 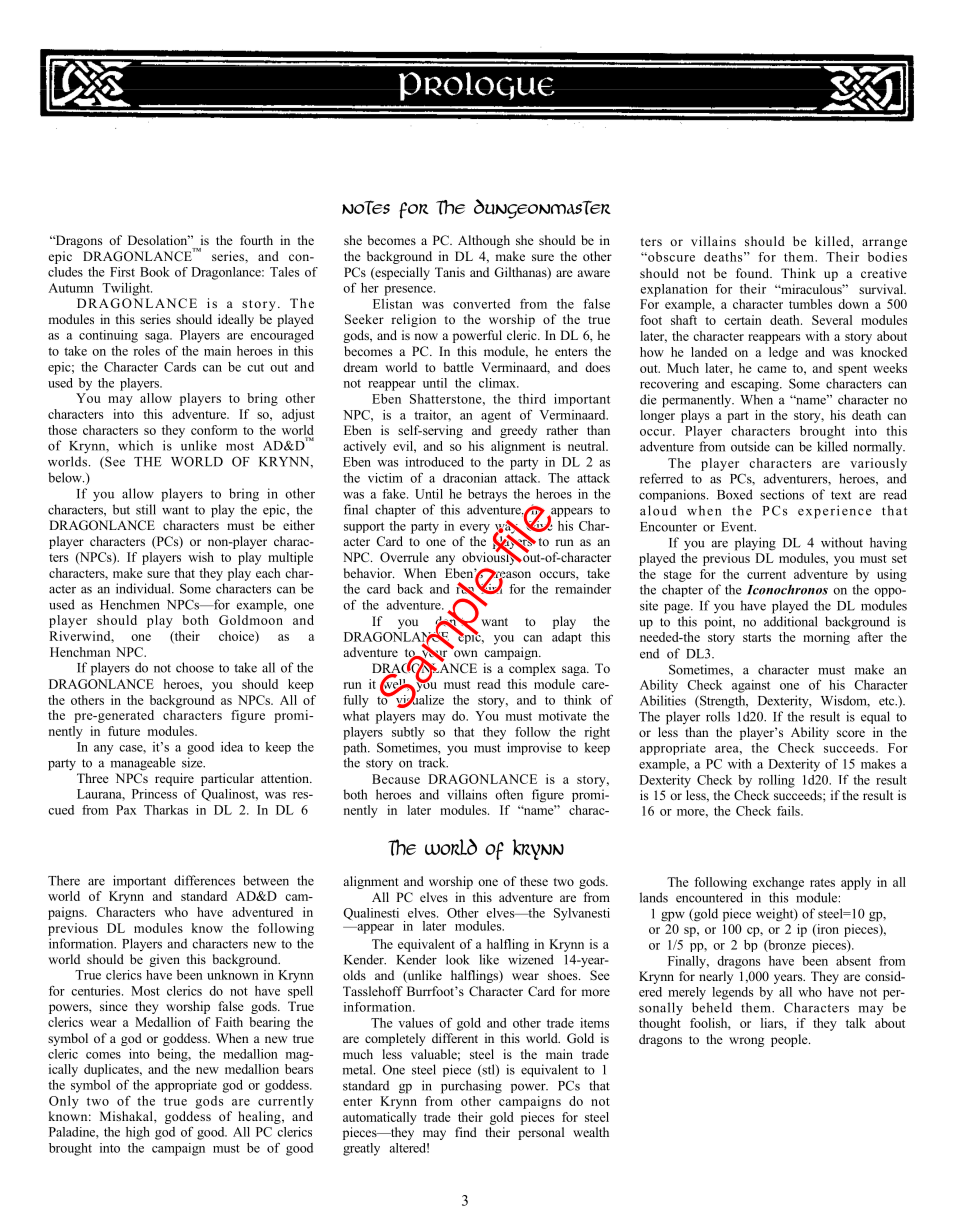 I want to click on complex, so click(x=532, y=669).
